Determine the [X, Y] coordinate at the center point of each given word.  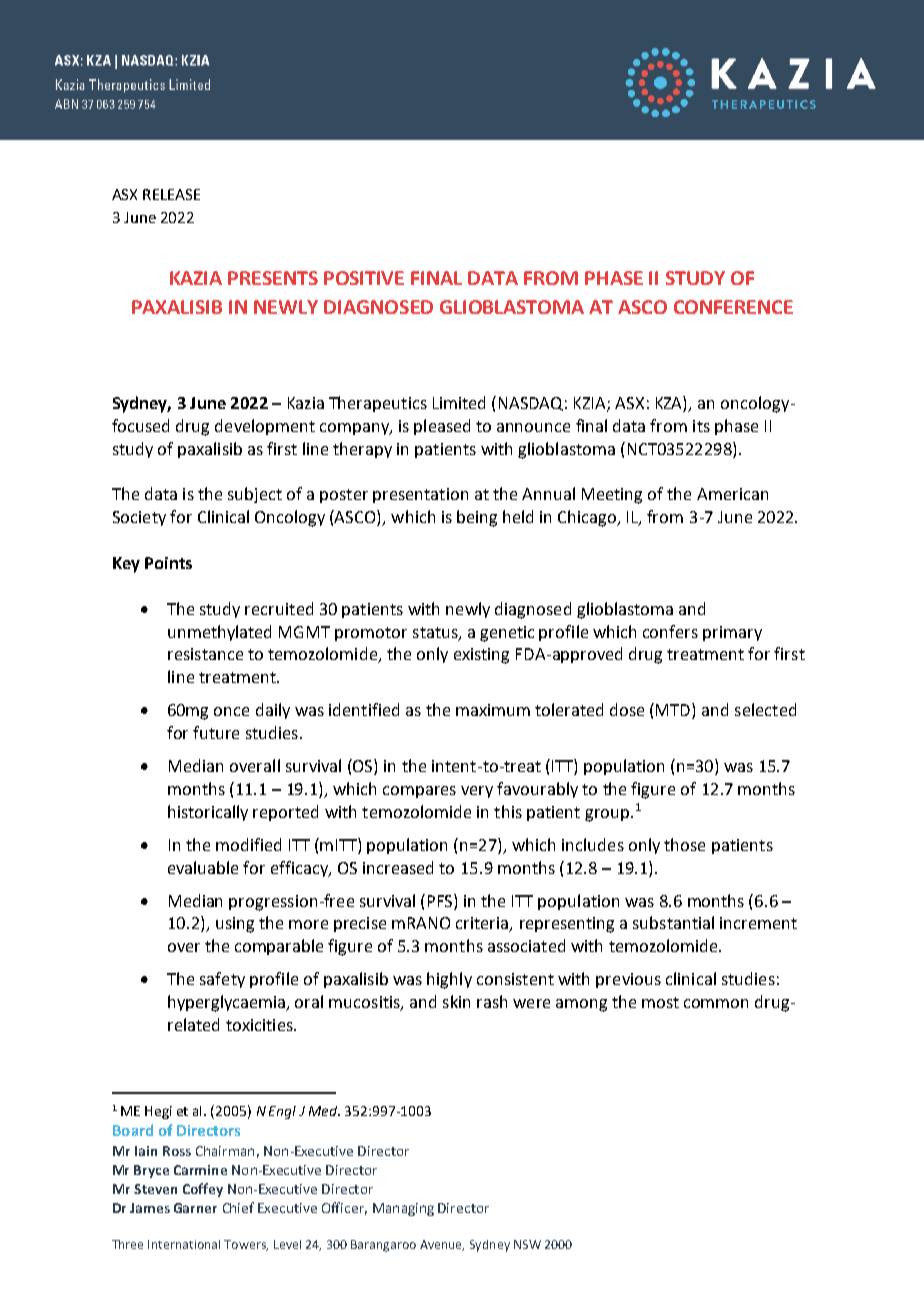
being [477, 518]
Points [168, 563]
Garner [195, 1208]
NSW [527, 1244]
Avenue [442, 1245]
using [235, 925]
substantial [673, 922]
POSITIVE [364, 278]
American [732, 494]
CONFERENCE [733, 307]
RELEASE [171, 194]
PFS [441, 900]
